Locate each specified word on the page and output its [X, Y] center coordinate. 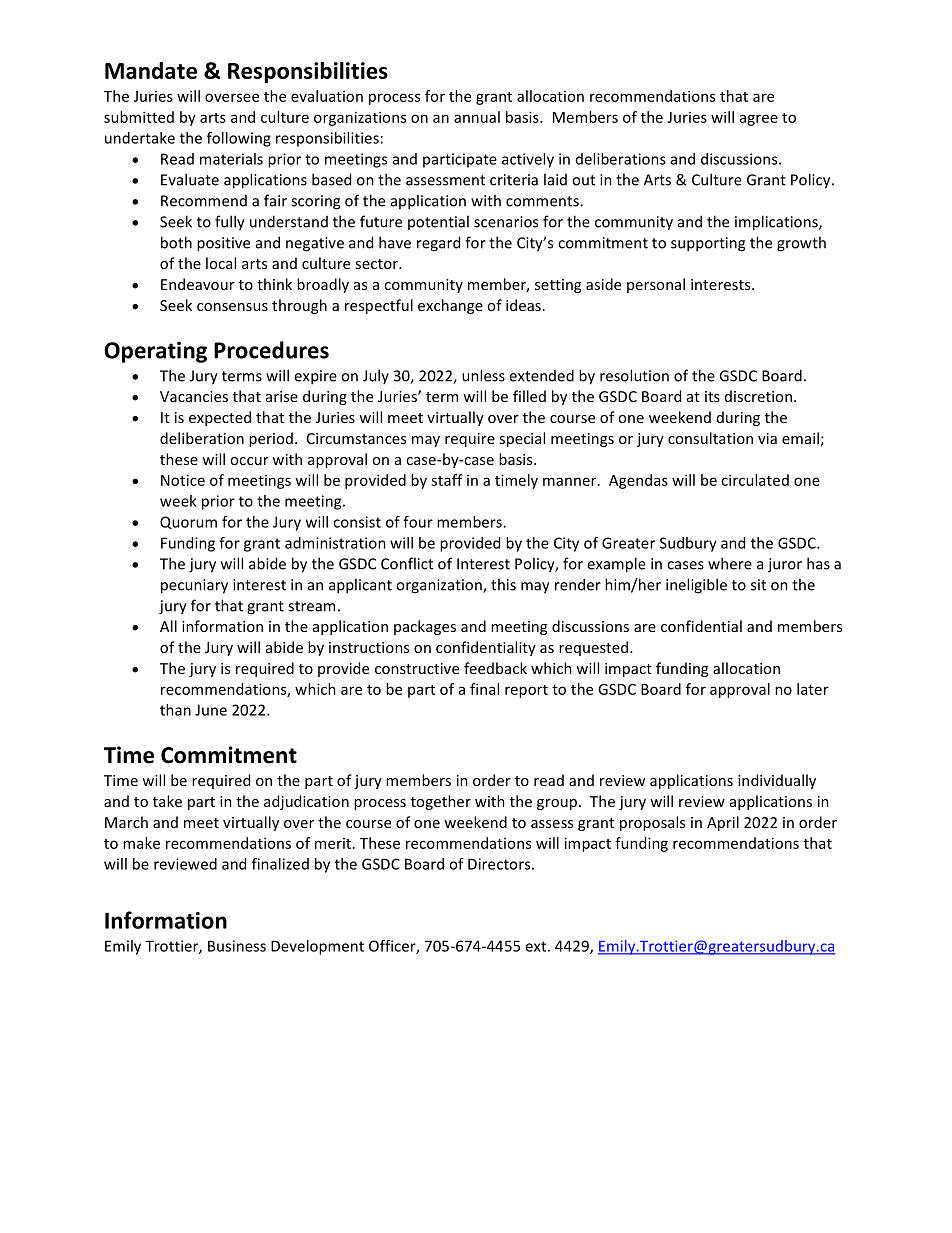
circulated [755, 480]
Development [317, 947]
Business [237, 946]
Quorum [188, 522]
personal [656, 285]
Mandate [151, 70]
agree [759, 120]
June [211, 710]
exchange [450, 306]
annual [477, 117]
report [526, 691]
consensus [232, 307]
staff [447, 480]
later [813, 689]
